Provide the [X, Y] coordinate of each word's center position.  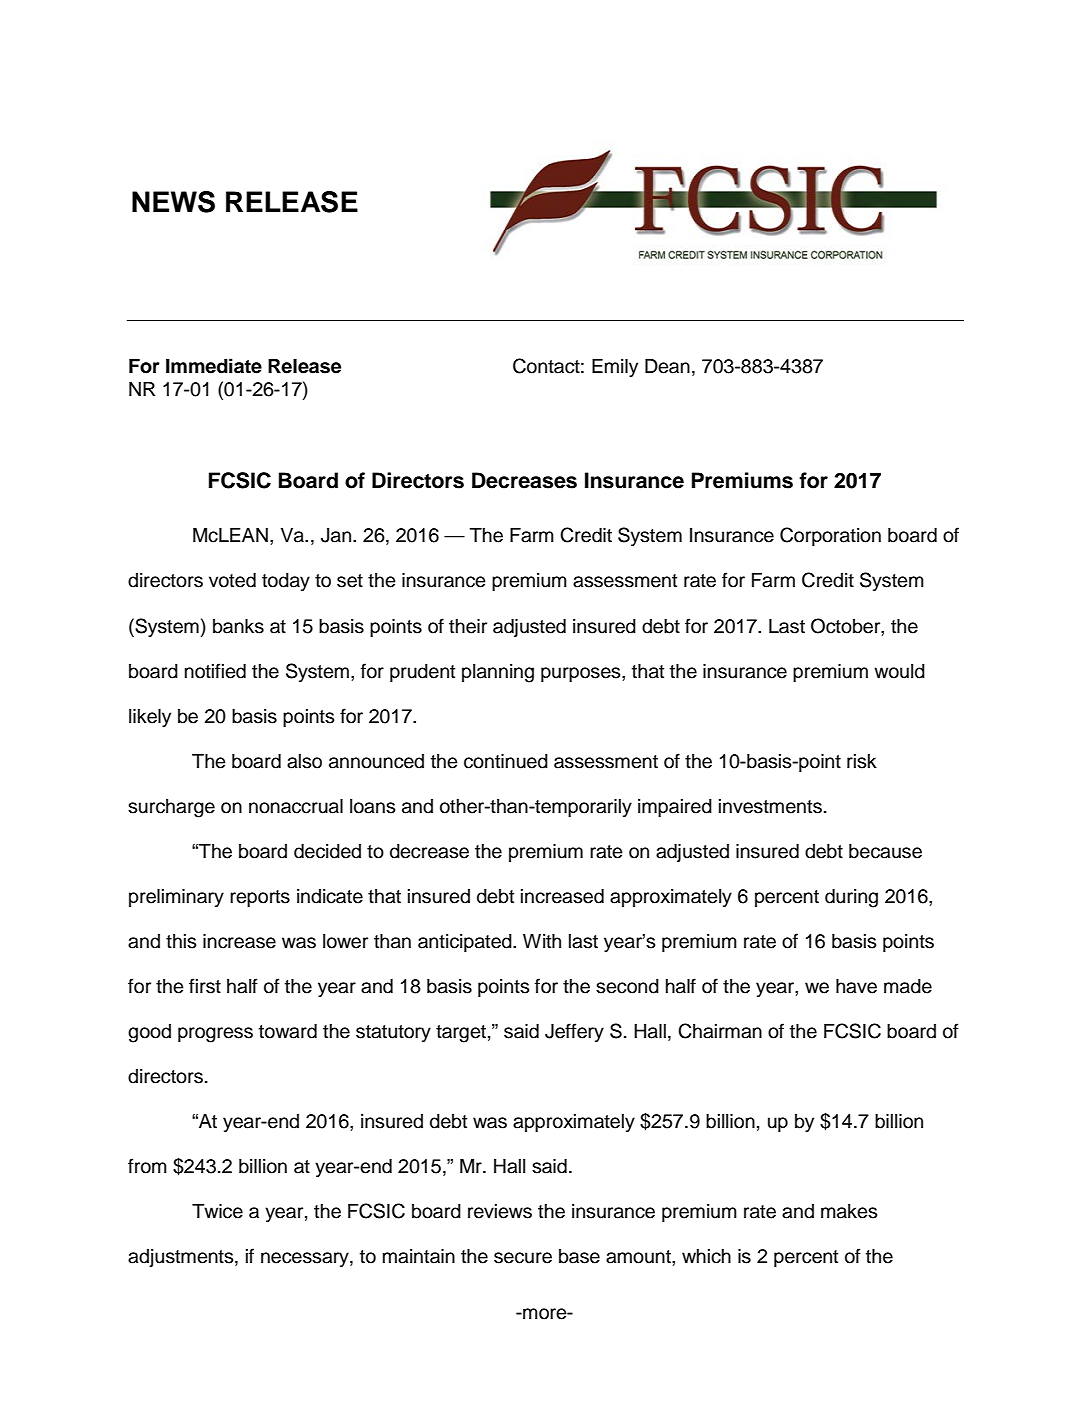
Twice [217, 1211]
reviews [500, 1211]
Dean [667, 366]
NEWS [173, 202]
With [542, 941]
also [304, 761]
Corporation [830, 536]
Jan [337, 535]
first [205, 986]
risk [862, 761]
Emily [615, 368]
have [856, 986]
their [468, 626]
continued [506, 761]
